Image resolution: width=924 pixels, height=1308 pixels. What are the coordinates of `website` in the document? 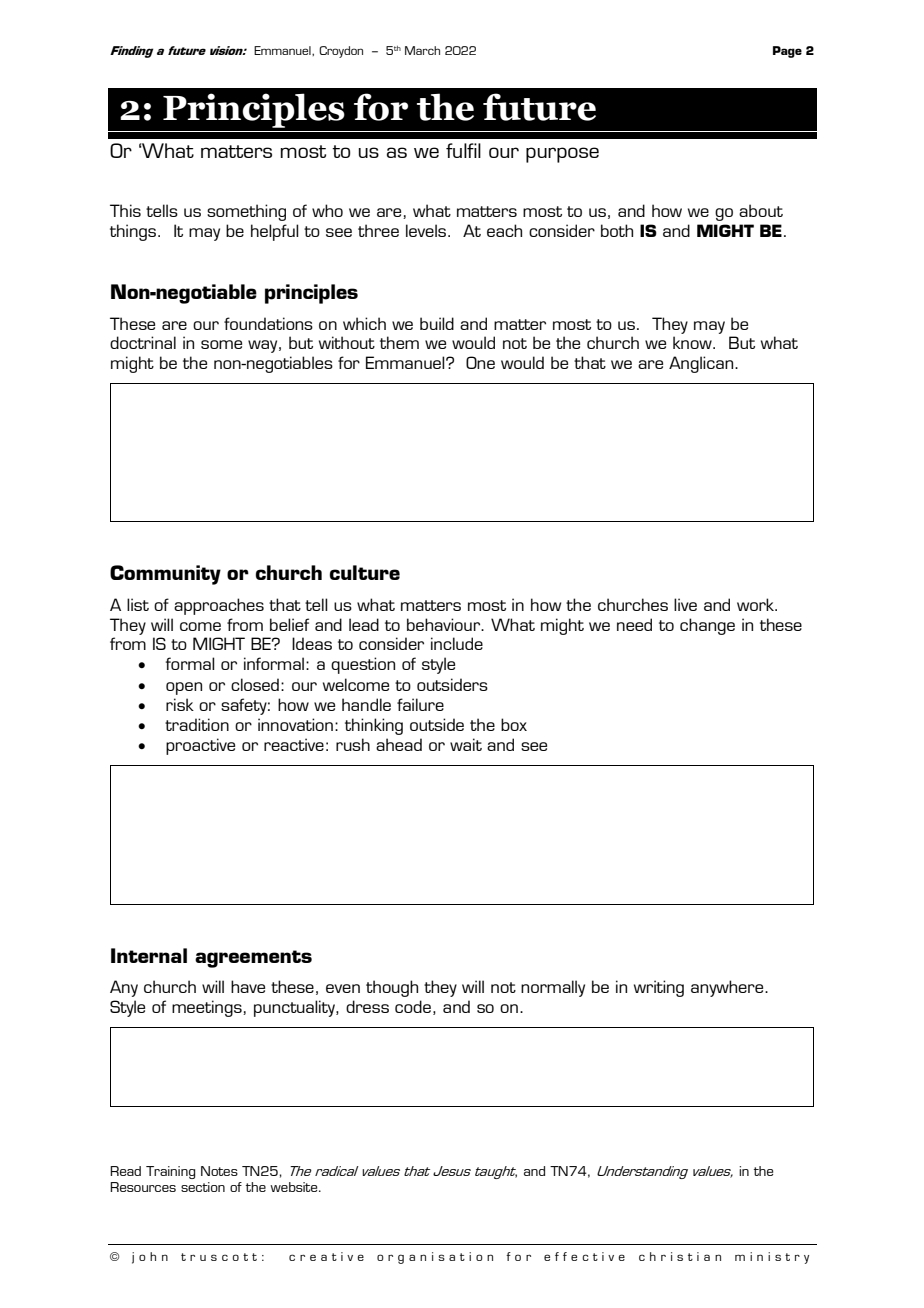 It's located at (295, 1187).
